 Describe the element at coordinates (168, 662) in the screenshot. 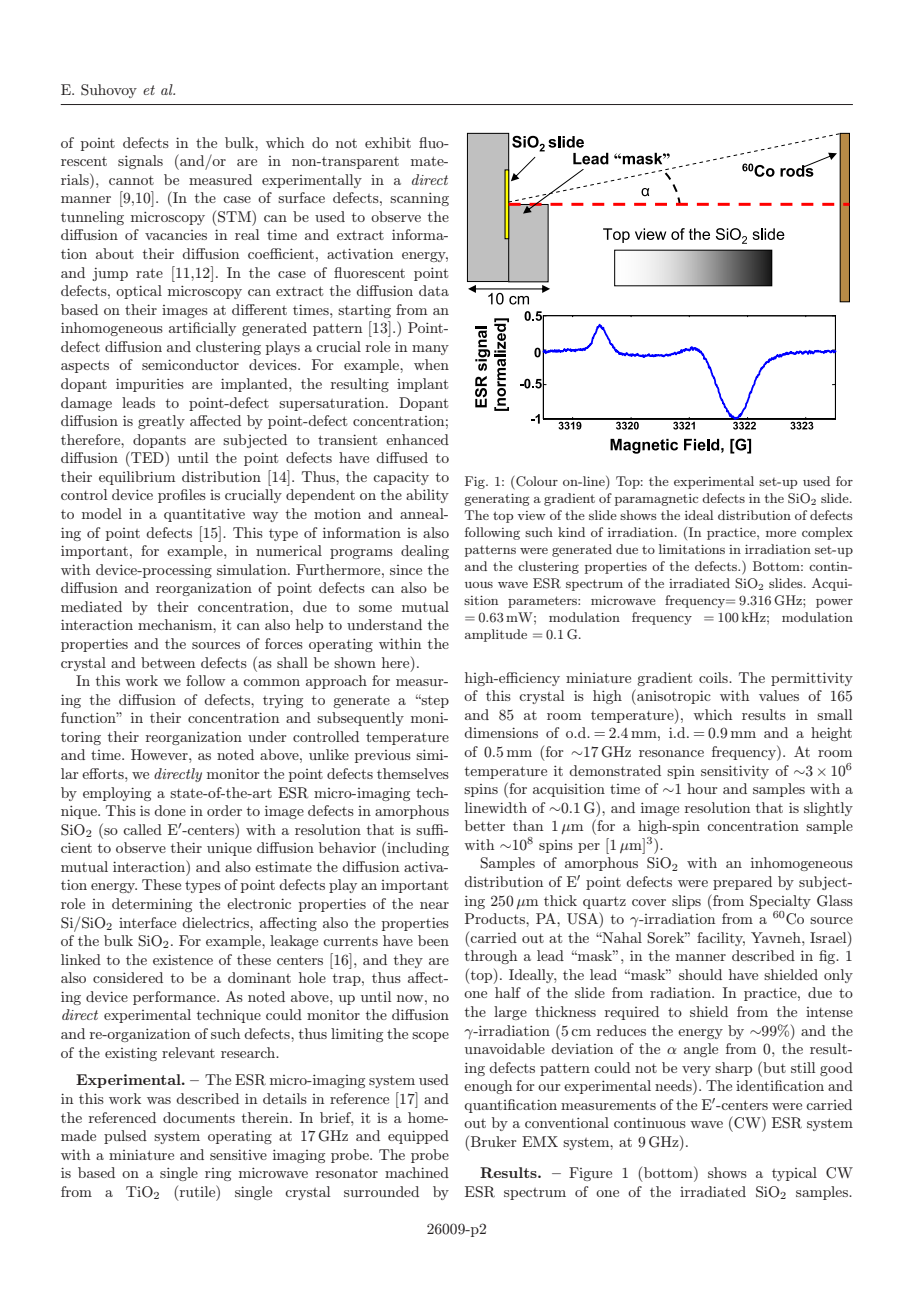

I see `between` at that location.
